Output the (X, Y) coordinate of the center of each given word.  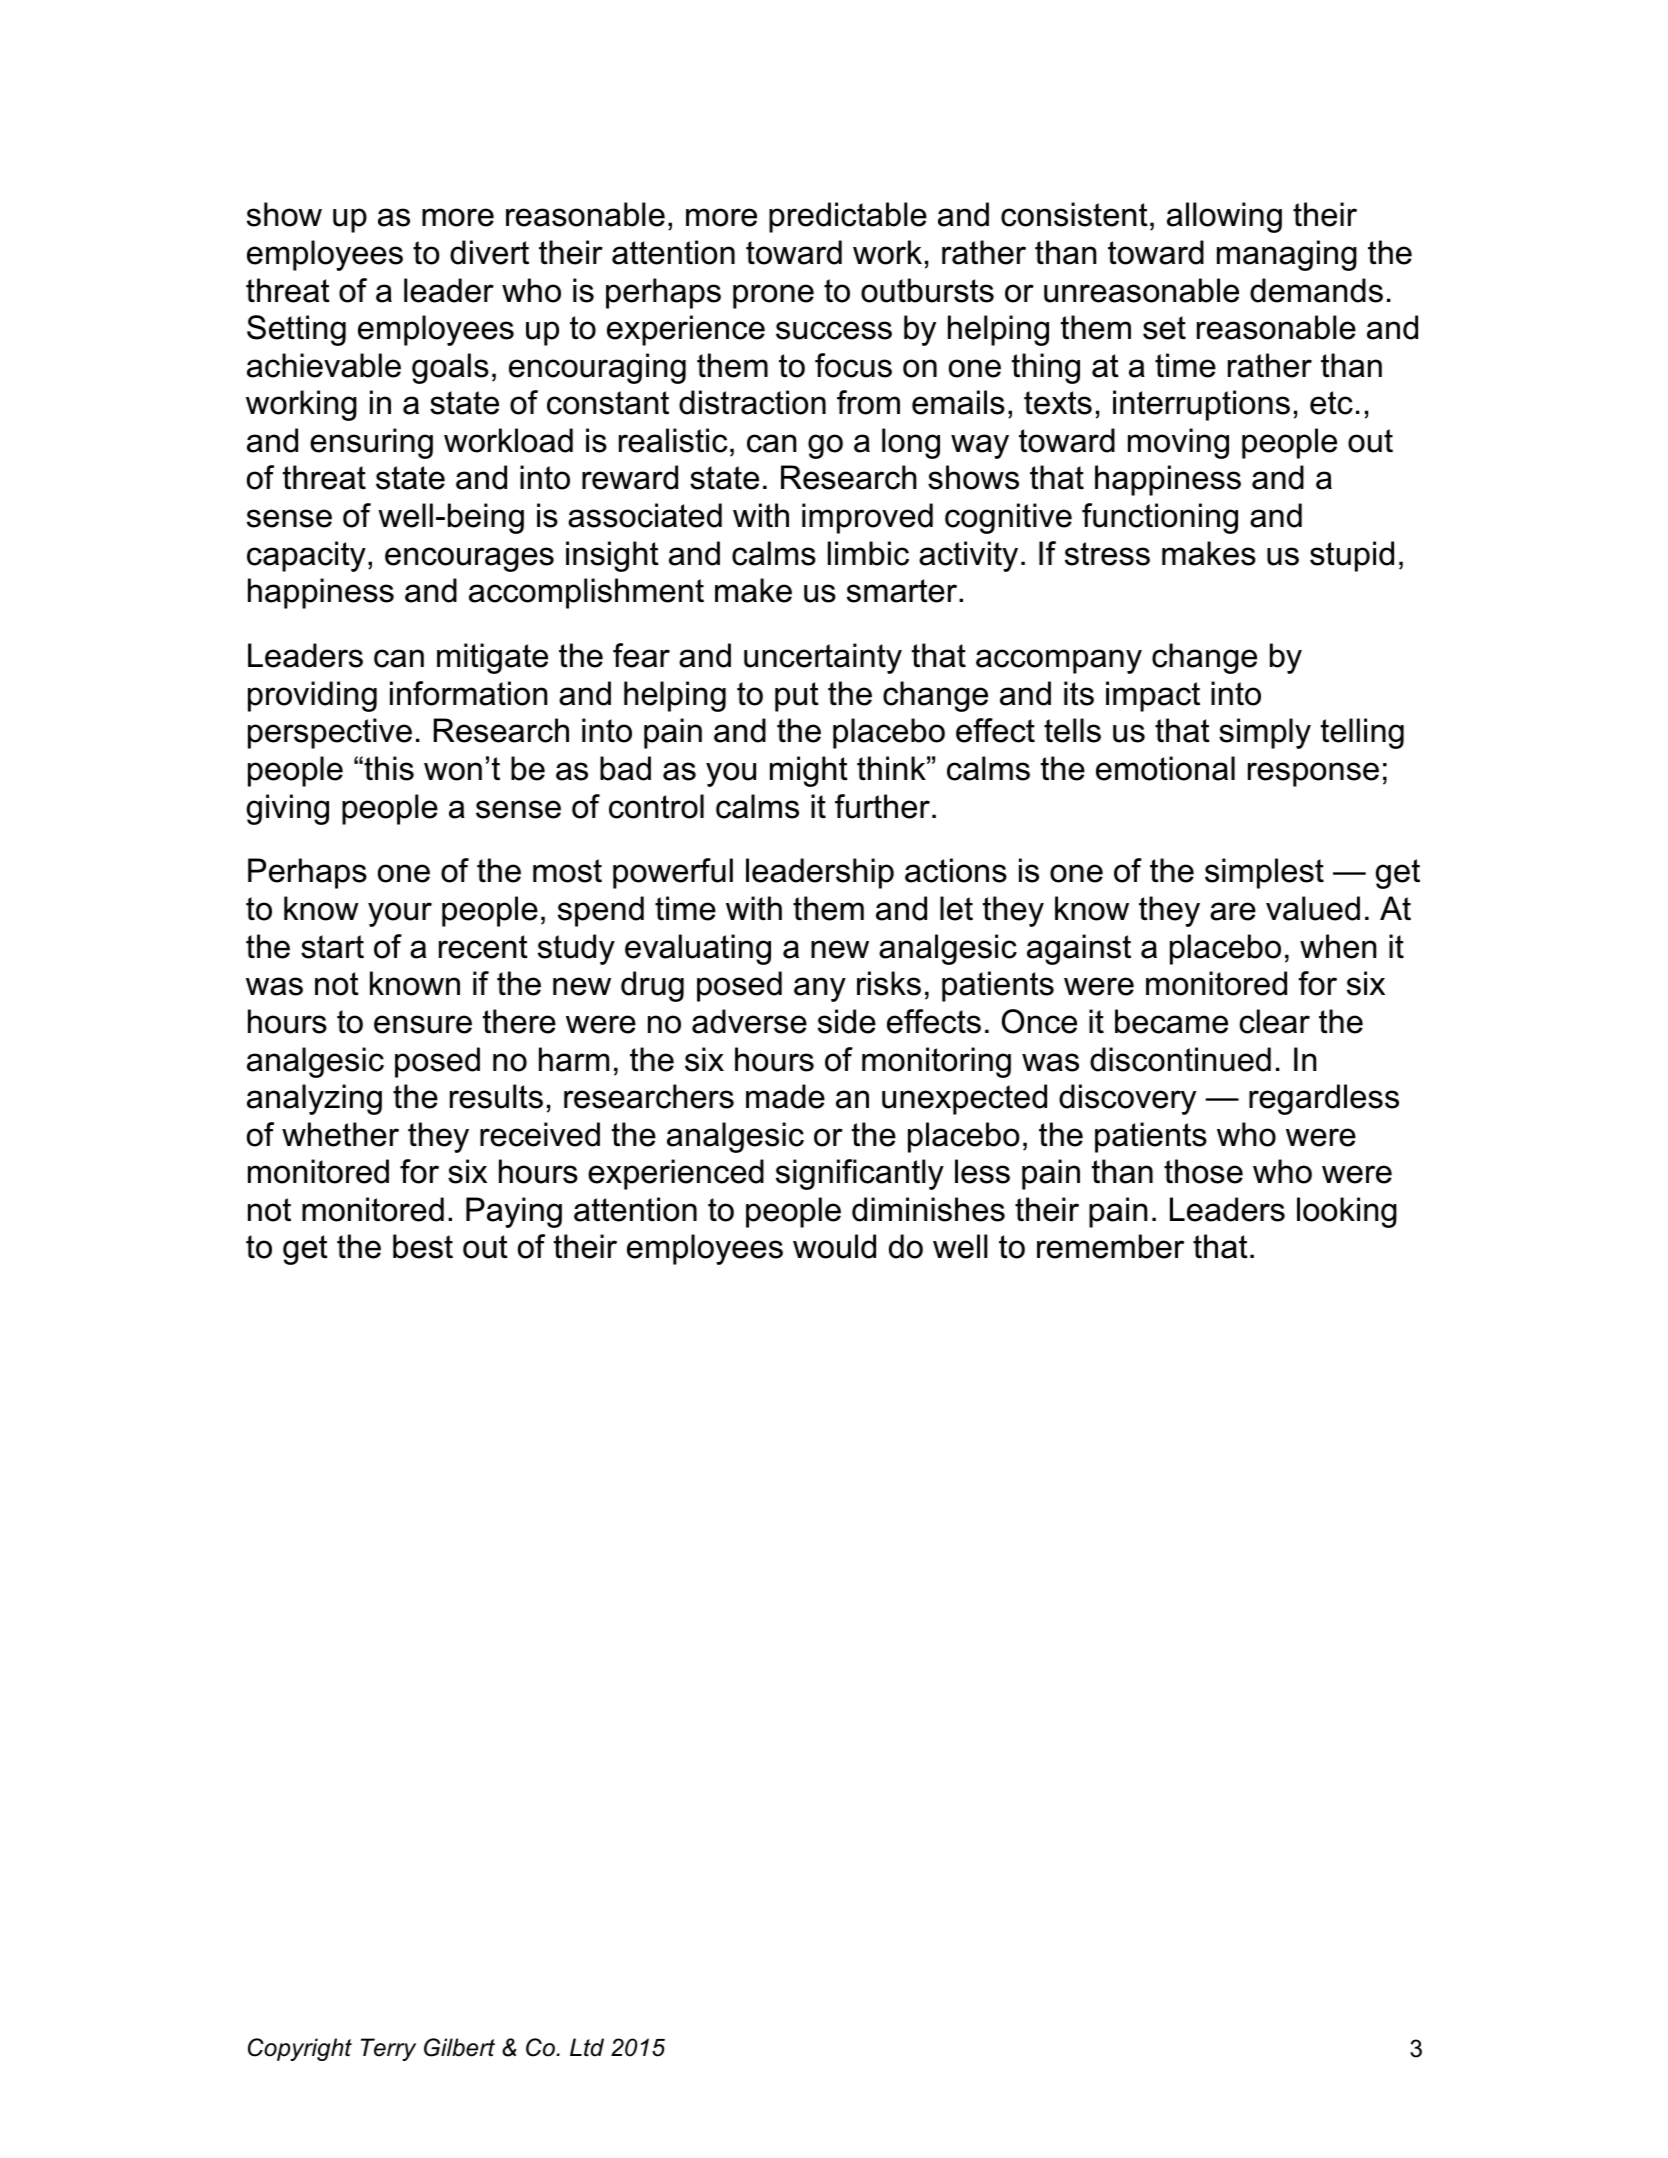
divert (489, 252)
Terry (388, 2049)
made (785, 1096)
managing (1287, 255)
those (1203, 1171)
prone (773, 296)
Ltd (587, 2047)
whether (340, 1134)
